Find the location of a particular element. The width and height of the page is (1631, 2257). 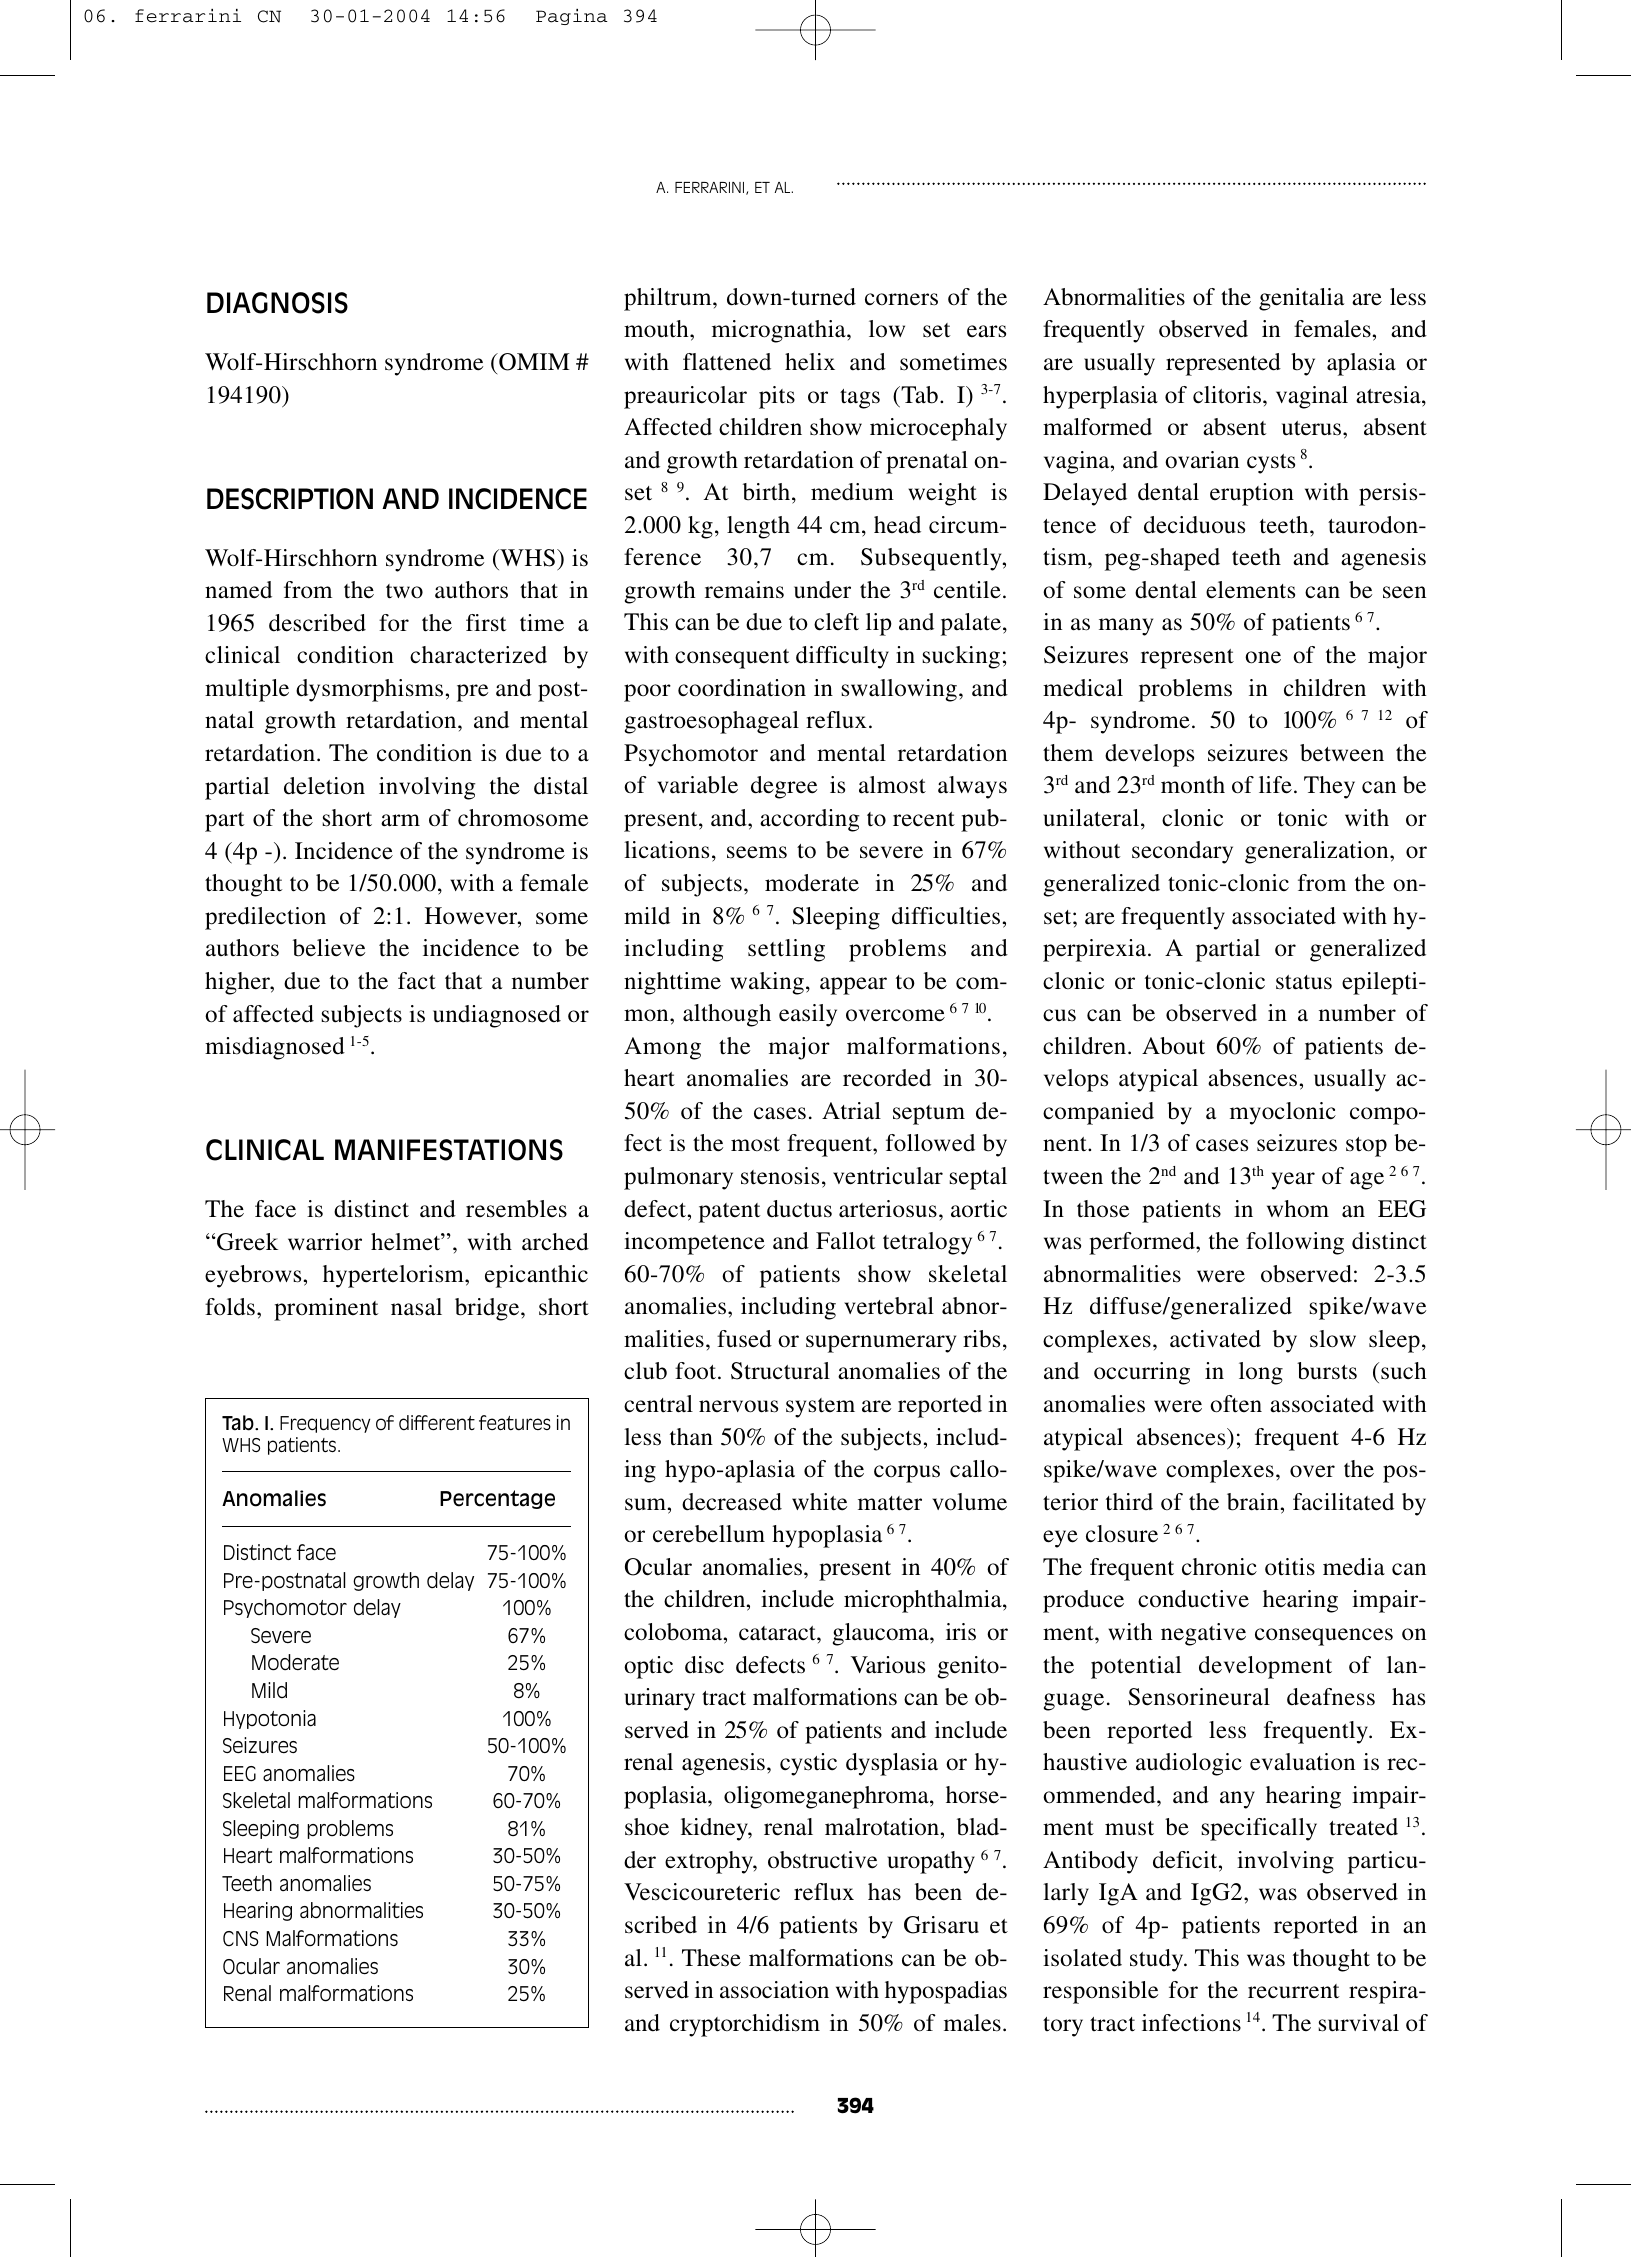

fact is located at coordinates (417, 981).
